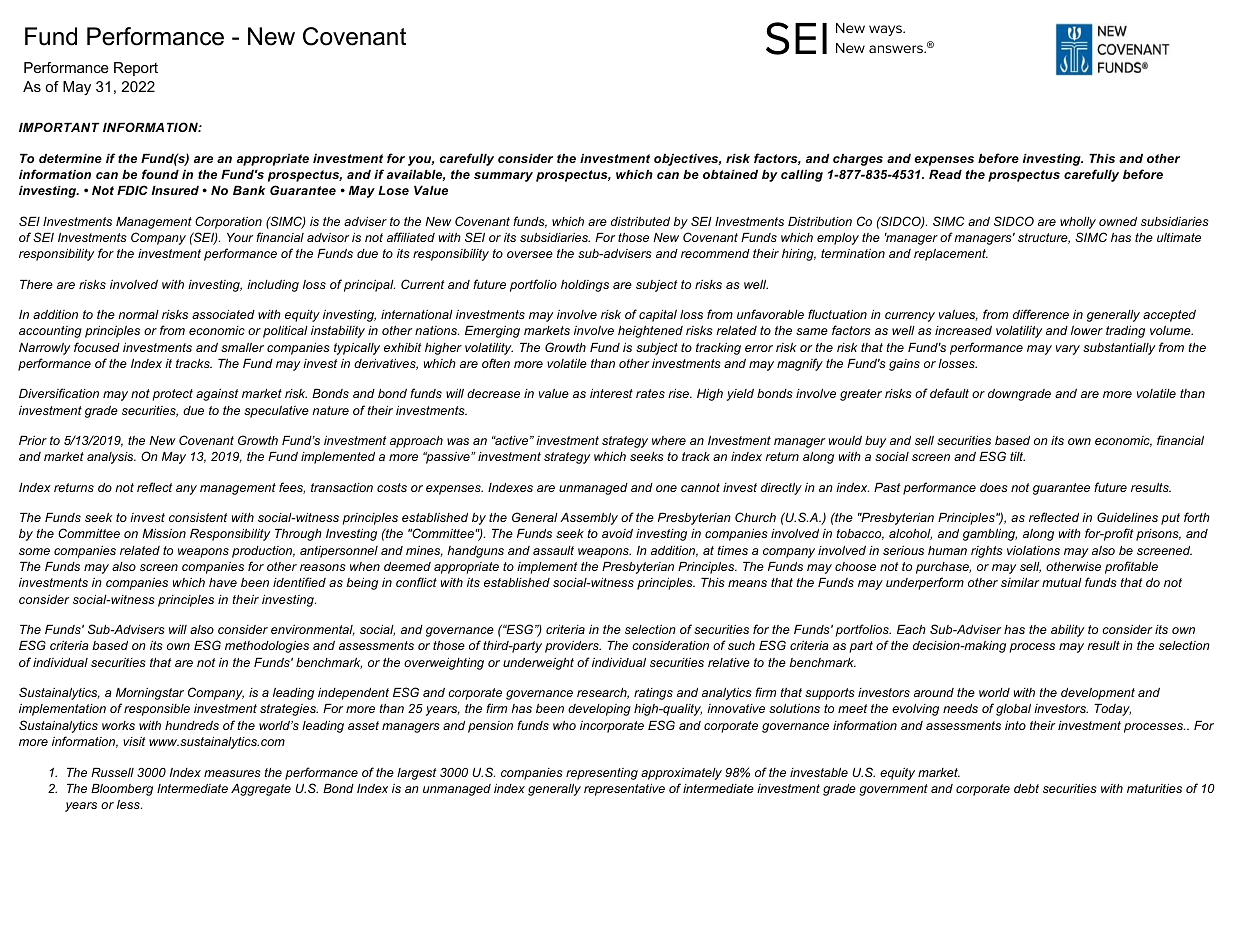 The height and width of the document is (952, 1233). Describe the element at coordinates (240, 237) in the document. I see `Your` at that location.
